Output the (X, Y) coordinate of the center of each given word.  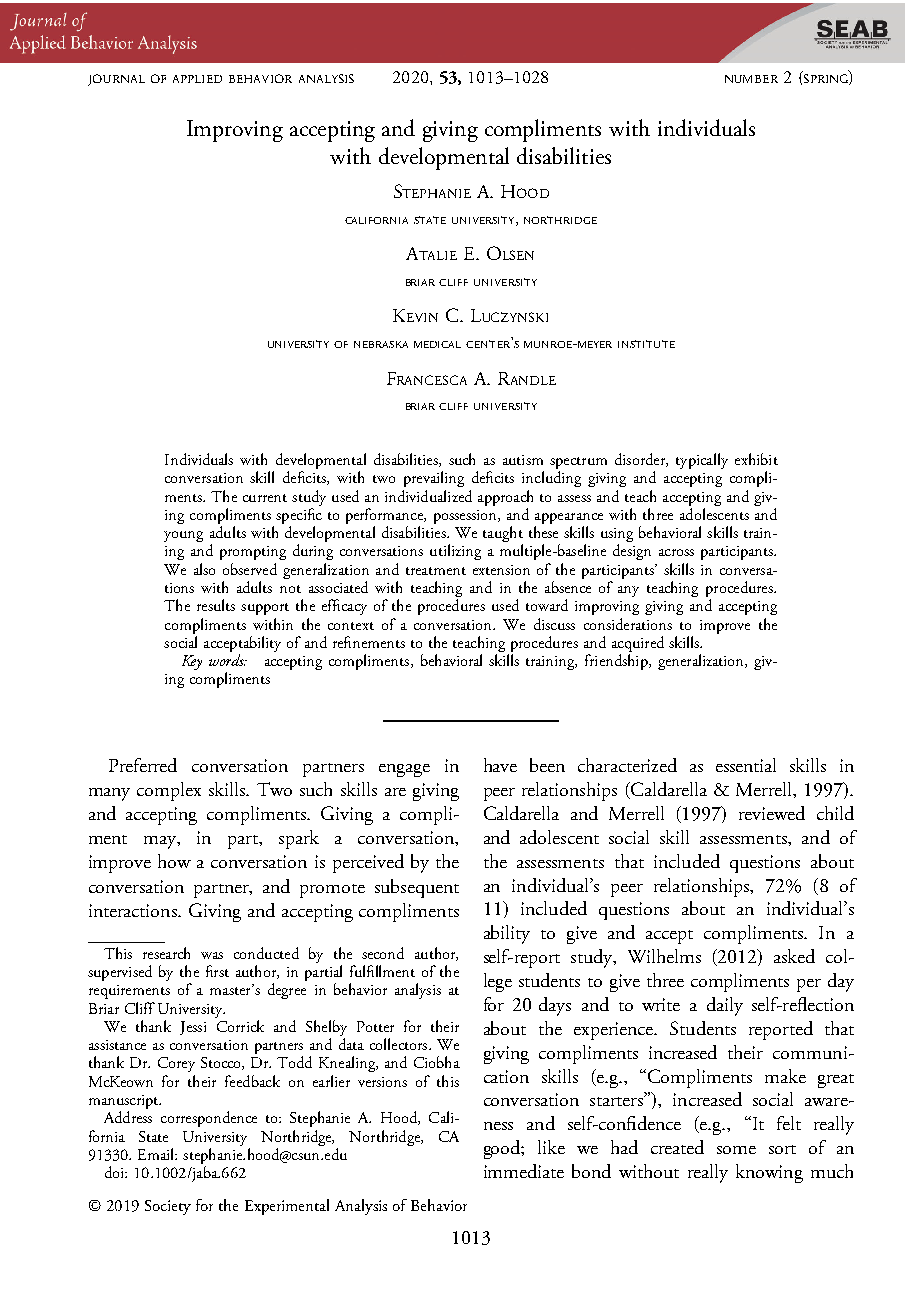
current (265, 498)
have (500, 765)
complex (169, 791)
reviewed (772, 813)
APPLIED (197, 79)
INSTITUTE (646, 344)
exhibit (756, 459)
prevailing (434, 479)
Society (168, 1207)
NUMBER (751, 79)
